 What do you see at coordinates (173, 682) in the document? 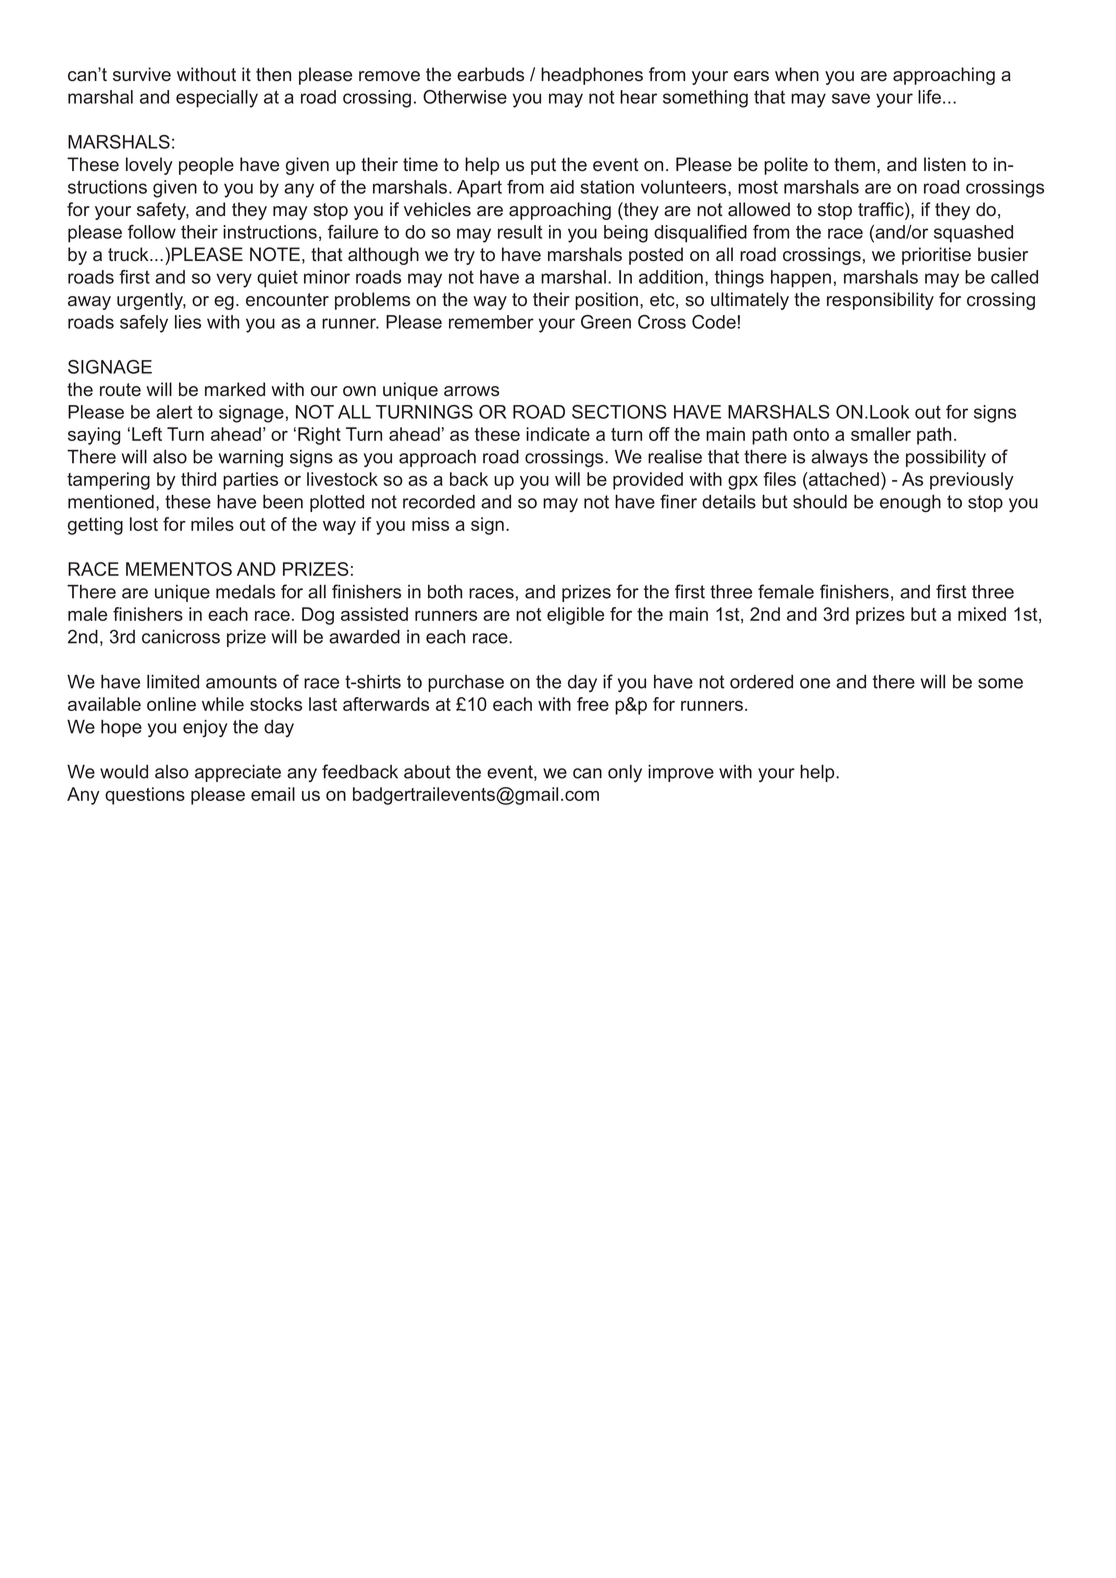
I see `limited` at bounding box center [173, 682].
